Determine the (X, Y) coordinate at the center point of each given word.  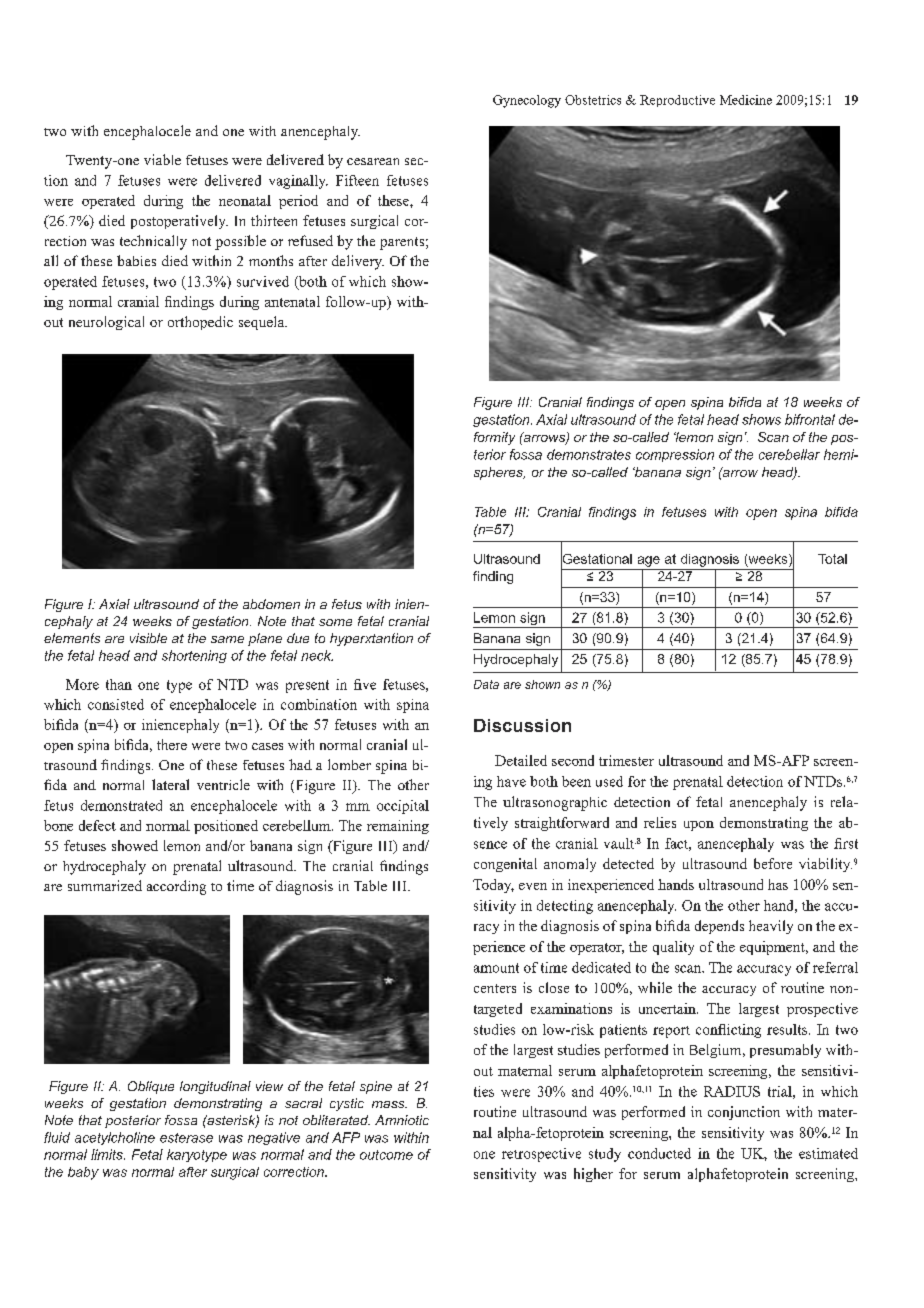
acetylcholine (115, 1138)
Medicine (746, 100)
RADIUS (732, 1091)
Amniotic (402, 1120)
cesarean (373, 161)
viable (162, 159)
